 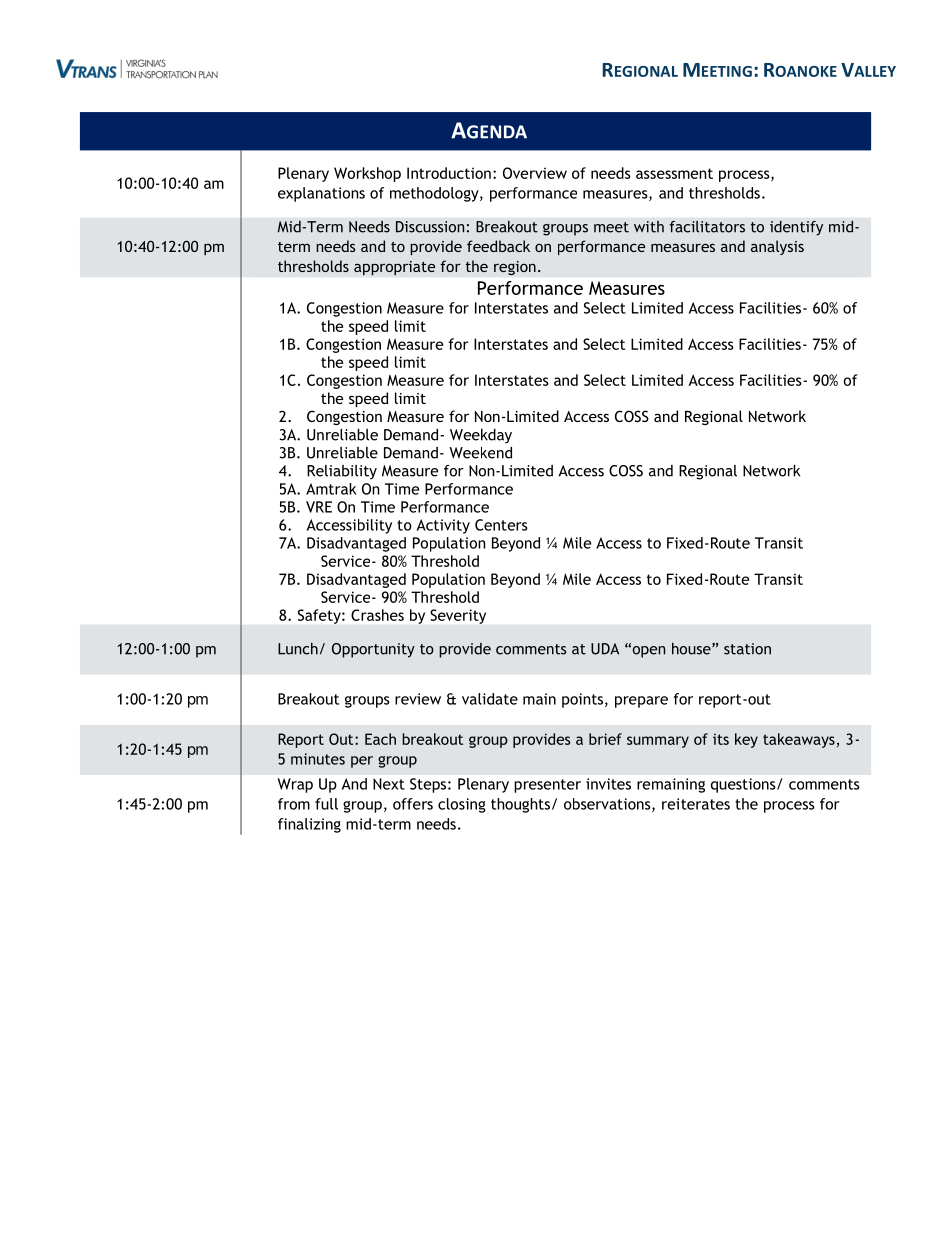 What do you see at coordinates (326, 804) in the screenshot?
I see `full` at bounding box center [326, 804].
